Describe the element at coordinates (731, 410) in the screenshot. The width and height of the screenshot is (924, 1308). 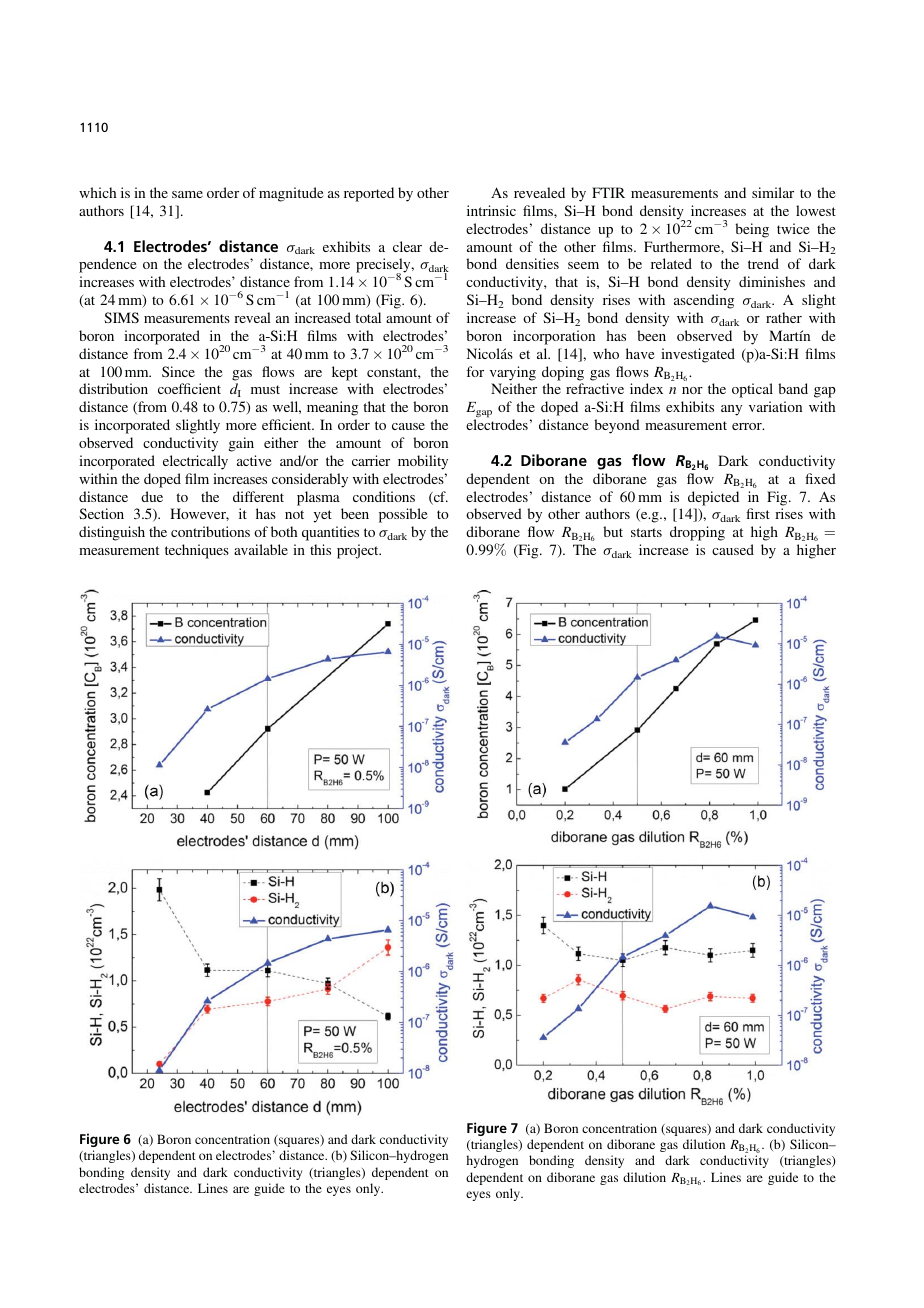
I see `any` at that location.
